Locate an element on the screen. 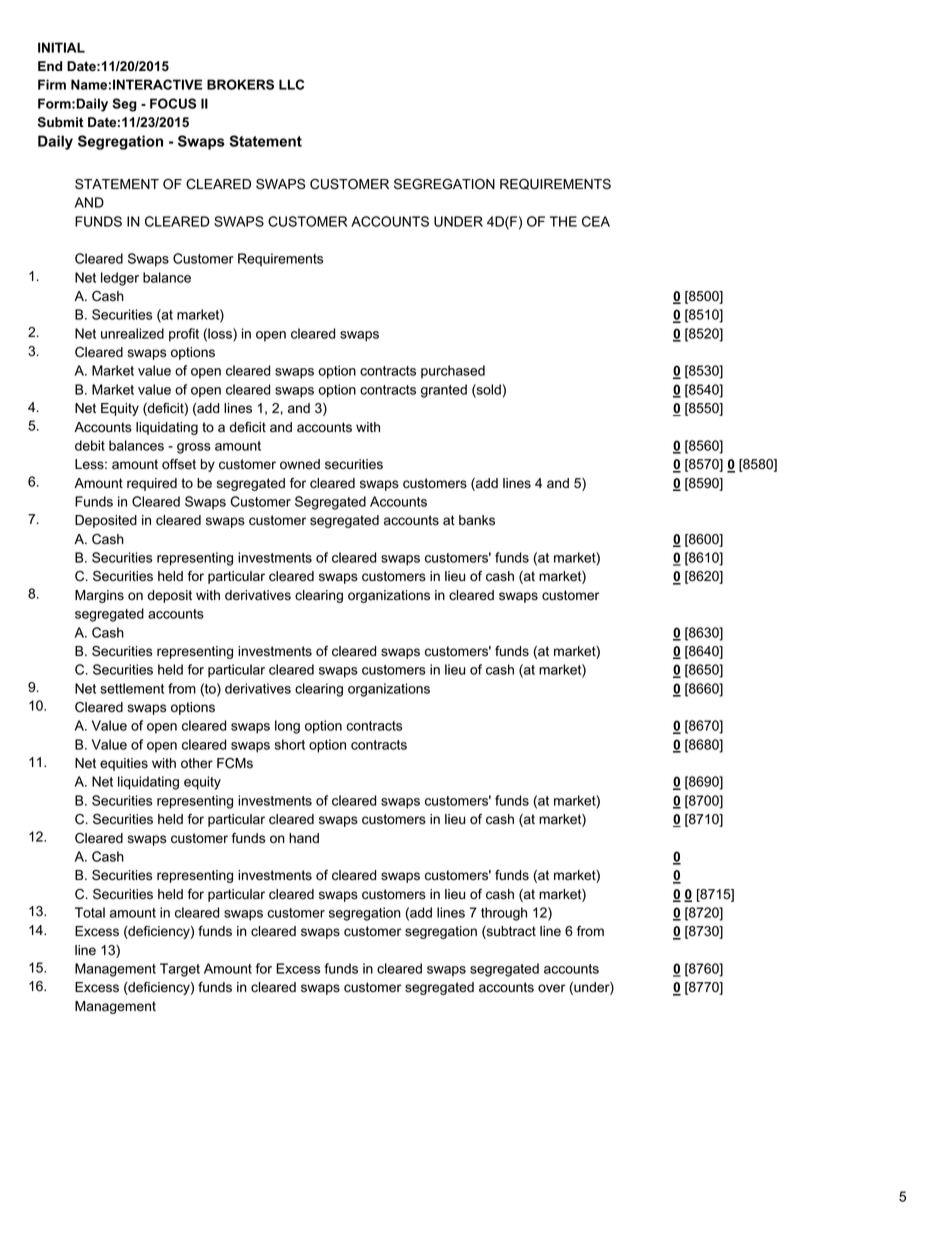 The image size is (952, 1233). purchased is located at coordinates (453, 372).
